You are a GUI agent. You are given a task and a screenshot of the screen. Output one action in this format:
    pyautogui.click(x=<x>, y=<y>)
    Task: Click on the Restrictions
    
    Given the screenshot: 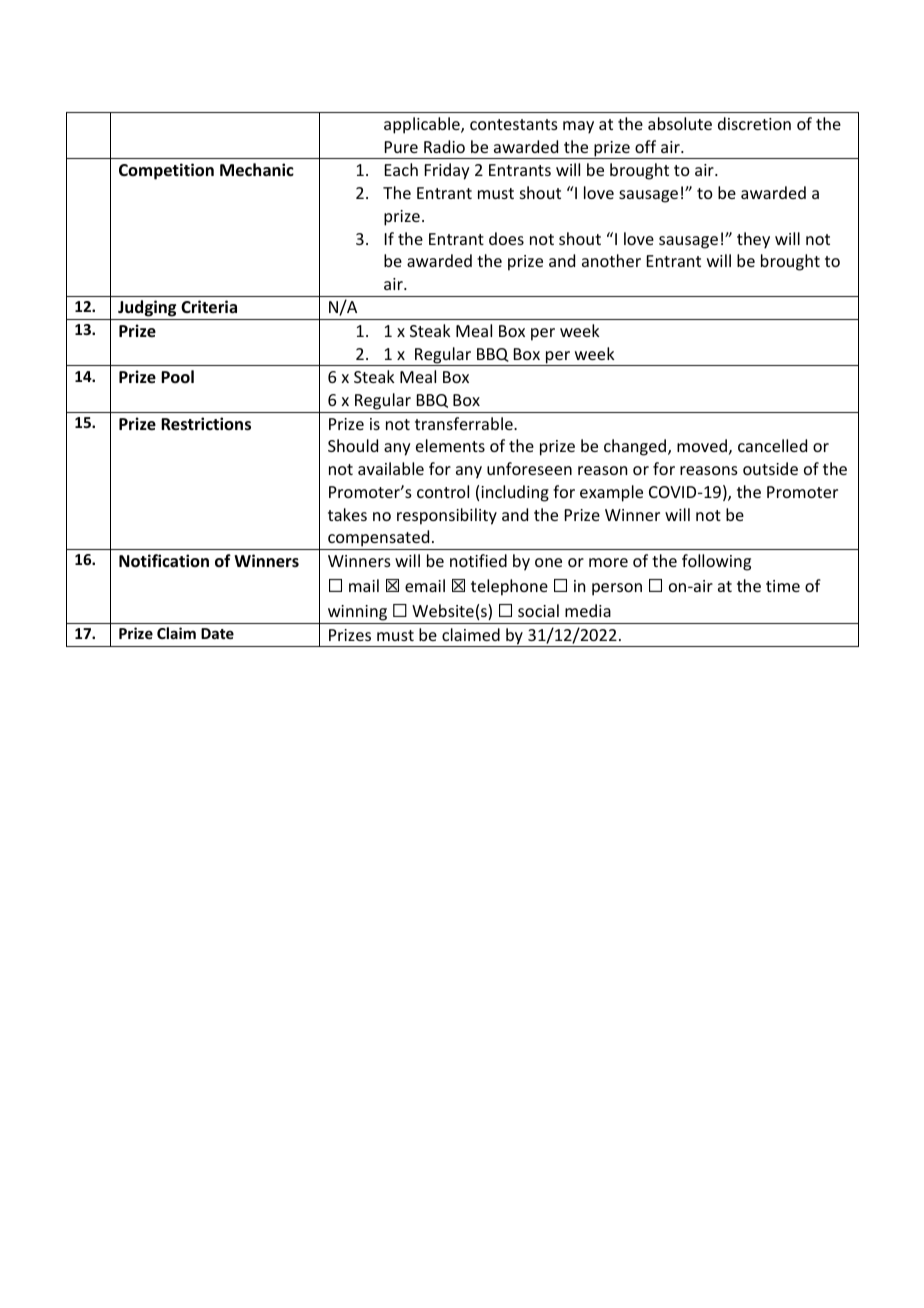 What is the action you would take?
    pyautogui.click(x=206, y=424)
